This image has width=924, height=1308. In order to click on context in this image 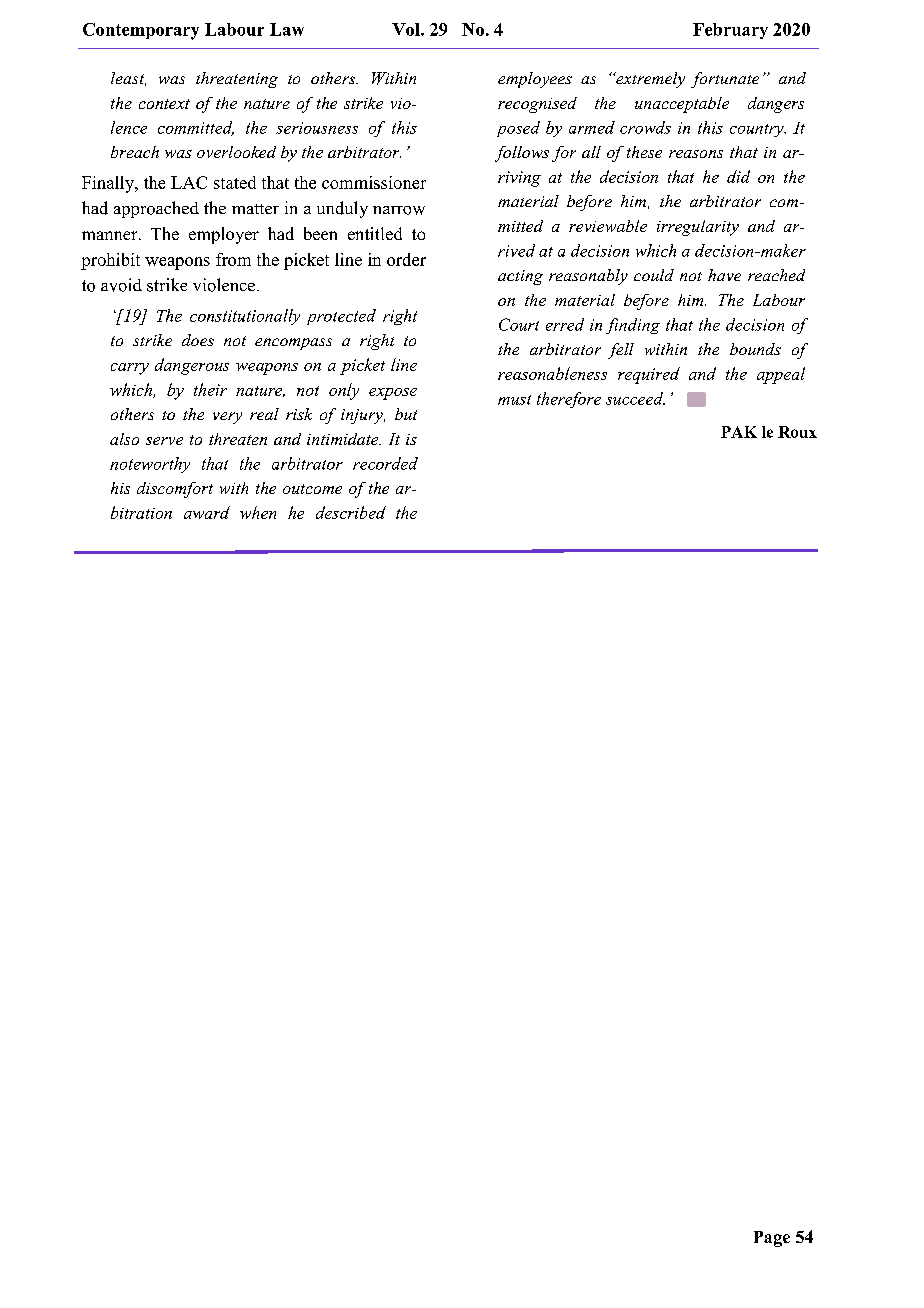, I will do `click(164, 104)`.
